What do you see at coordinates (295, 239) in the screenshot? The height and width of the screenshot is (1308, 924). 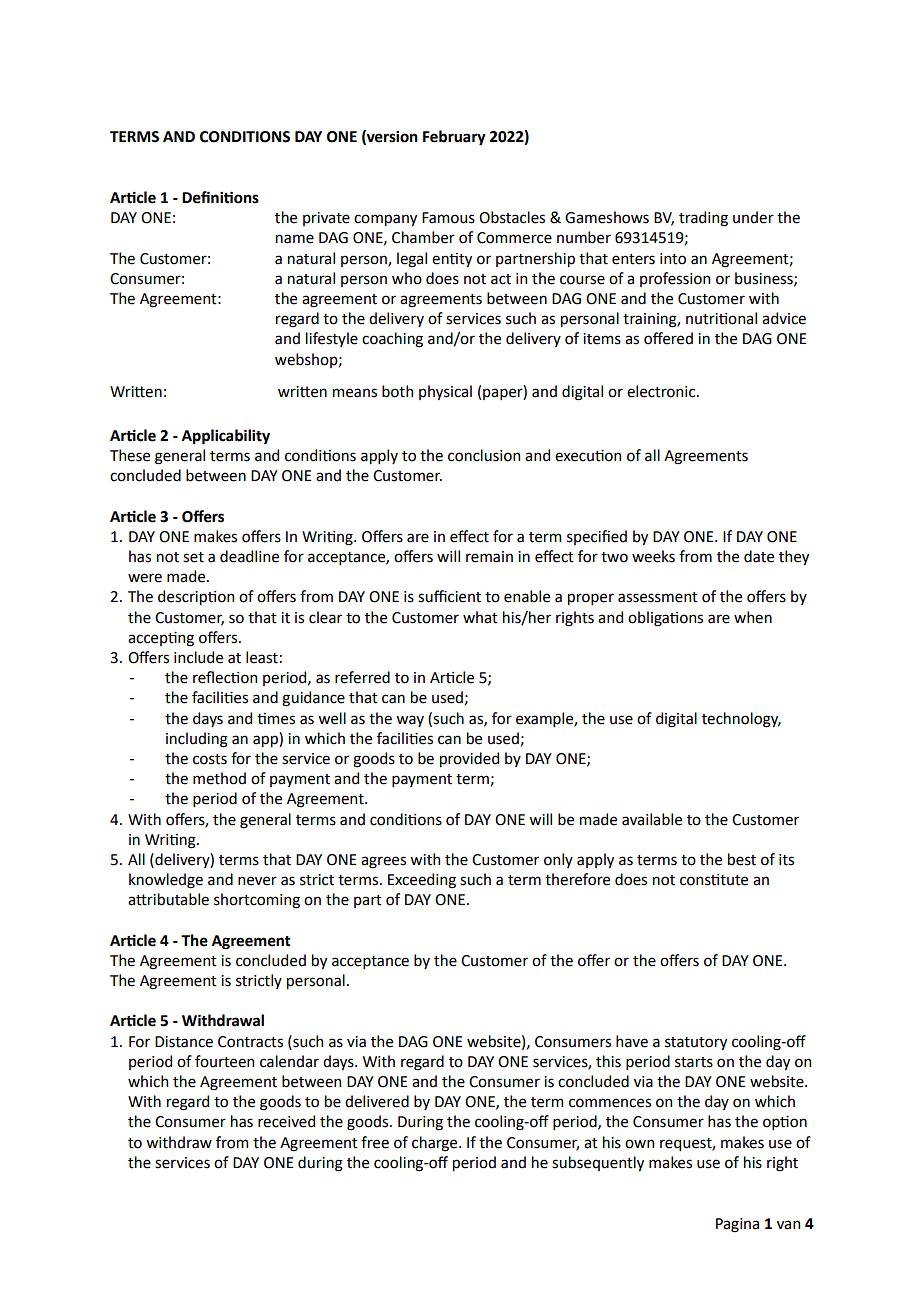 I see `name` at bounding box center [295, 239].
